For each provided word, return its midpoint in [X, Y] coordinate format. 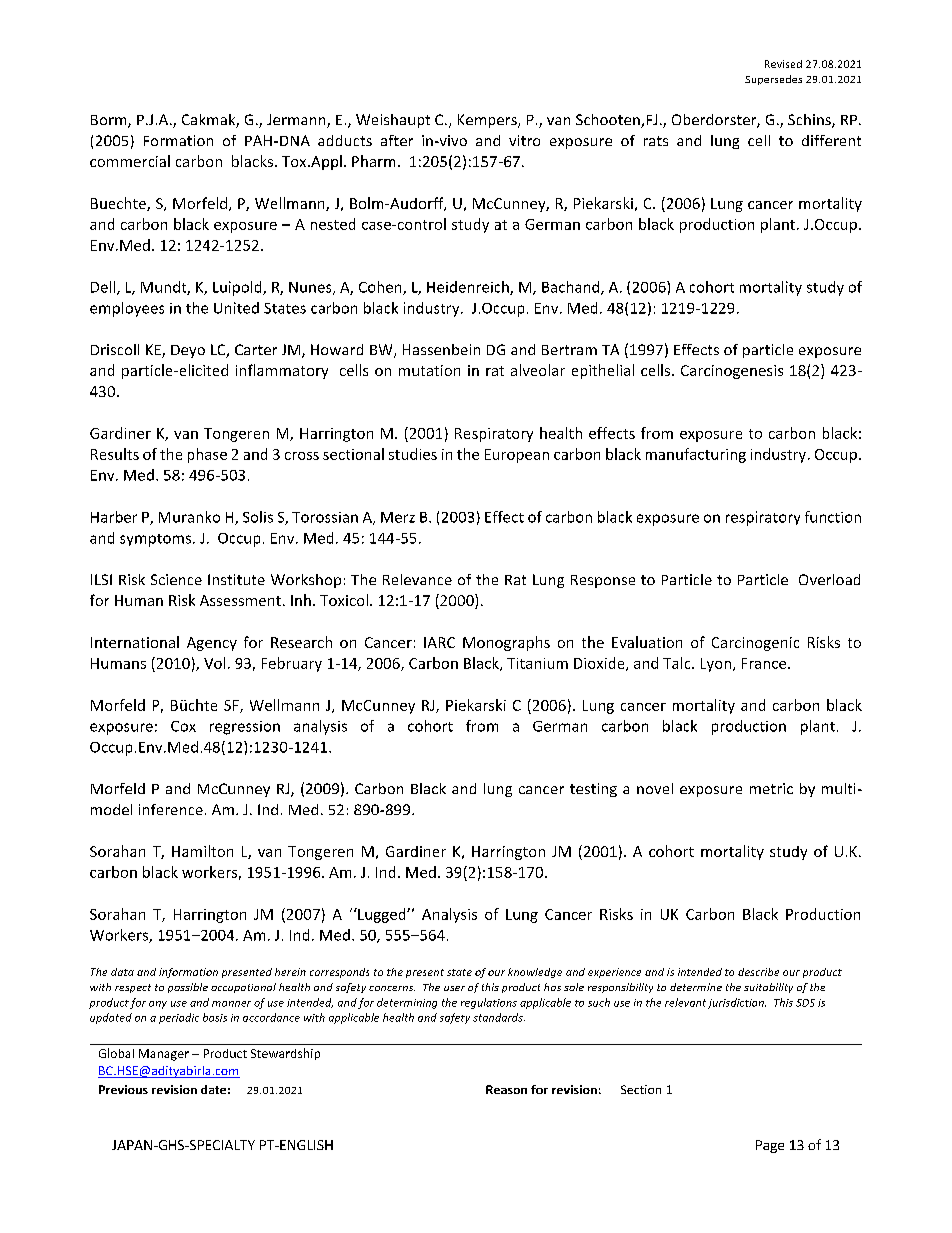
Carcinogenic [755, 644]
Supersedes [773, 80]
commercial [130, 161]
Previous [123, 1089]
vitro [524, 140]
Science [176, 579]
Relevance [417, 579]
